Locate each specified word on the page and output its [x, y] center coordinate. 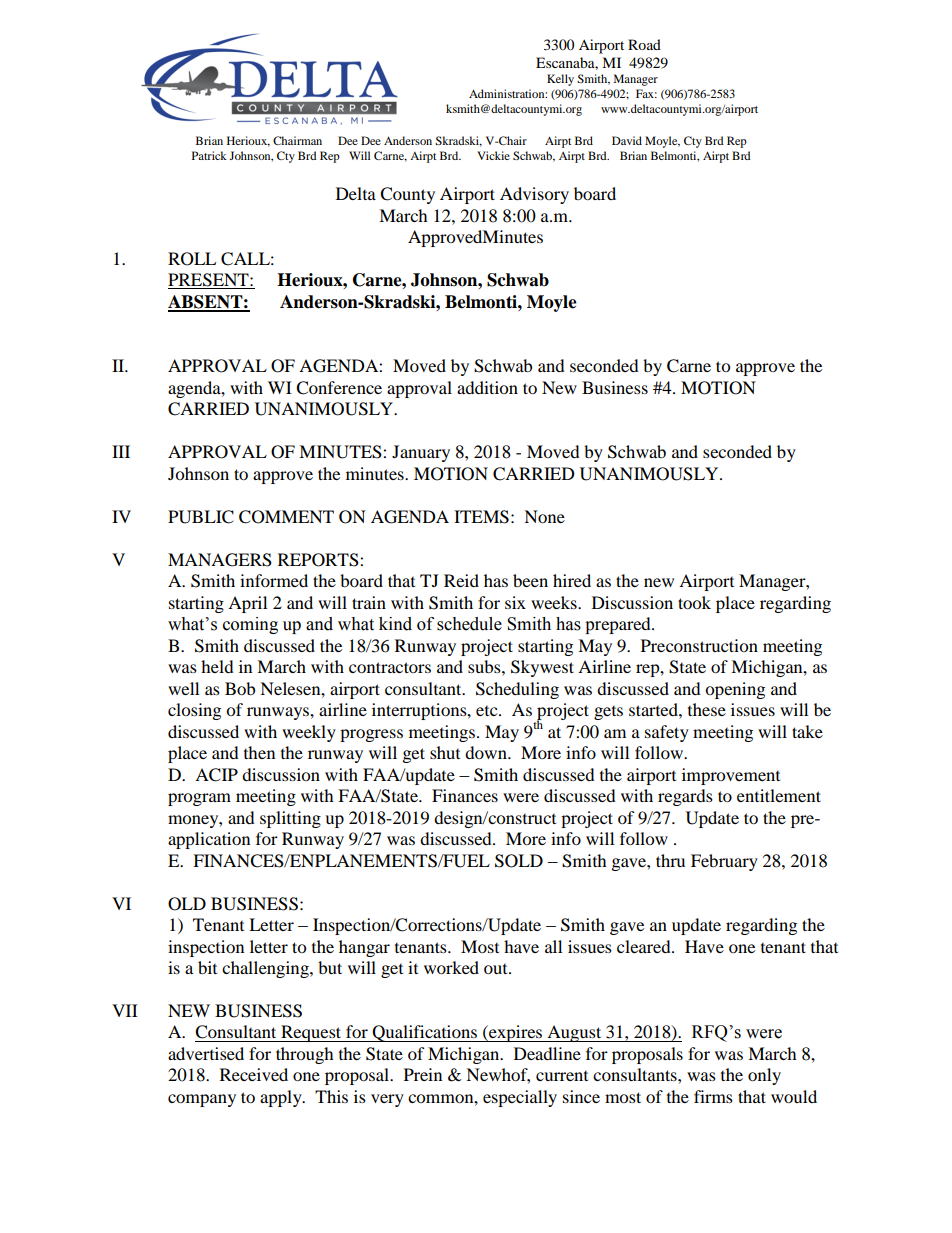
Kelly [560, 80]
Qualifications [425, 1033]
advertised [206, 1053]
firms [713, 1096]
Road [644, 44]
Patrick [209, 155]
